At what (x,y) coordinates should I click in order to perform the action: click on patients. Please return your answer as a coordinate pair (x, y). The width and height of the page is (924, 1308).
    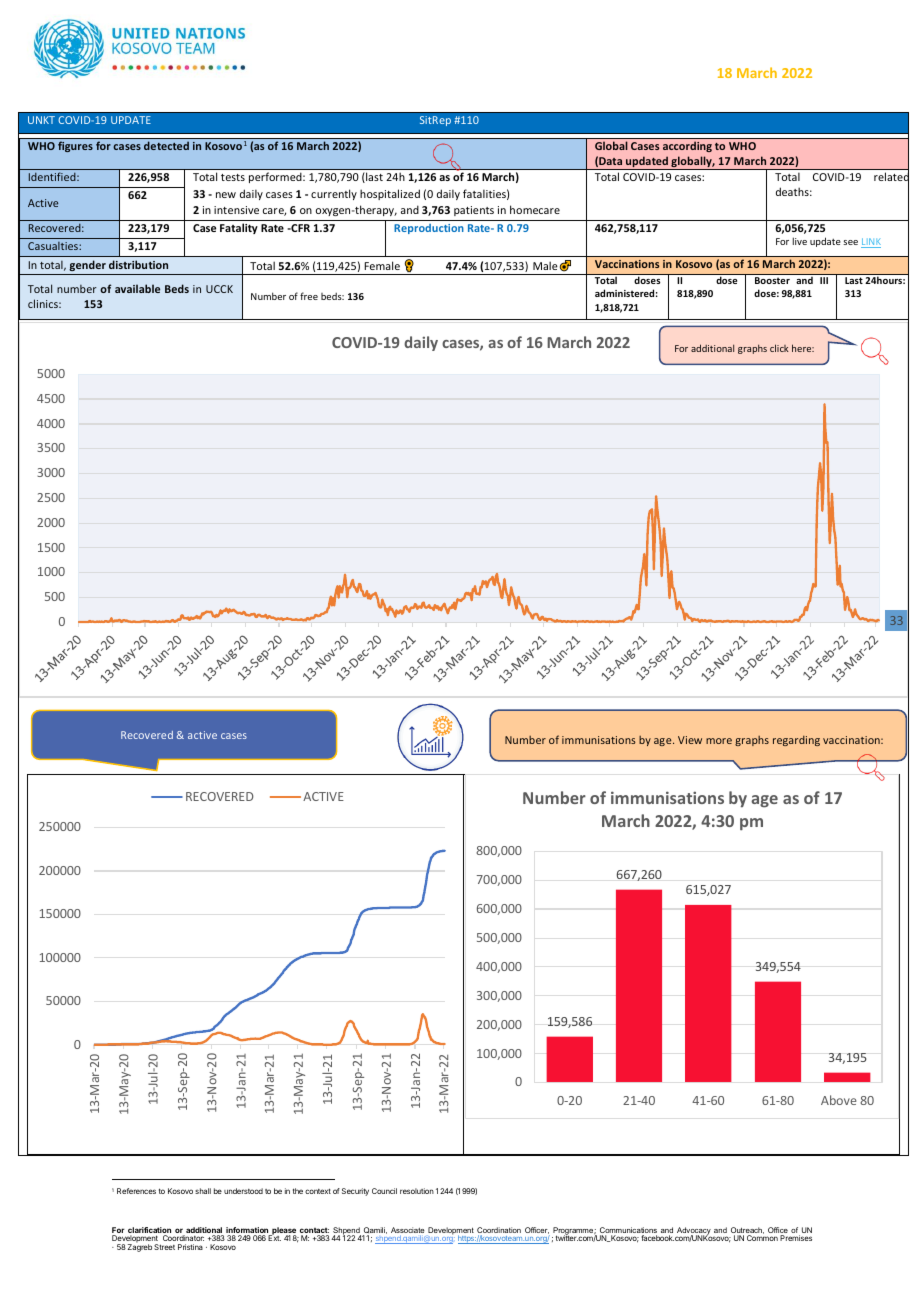
    Looking at the image, I should click on (474, 211).
